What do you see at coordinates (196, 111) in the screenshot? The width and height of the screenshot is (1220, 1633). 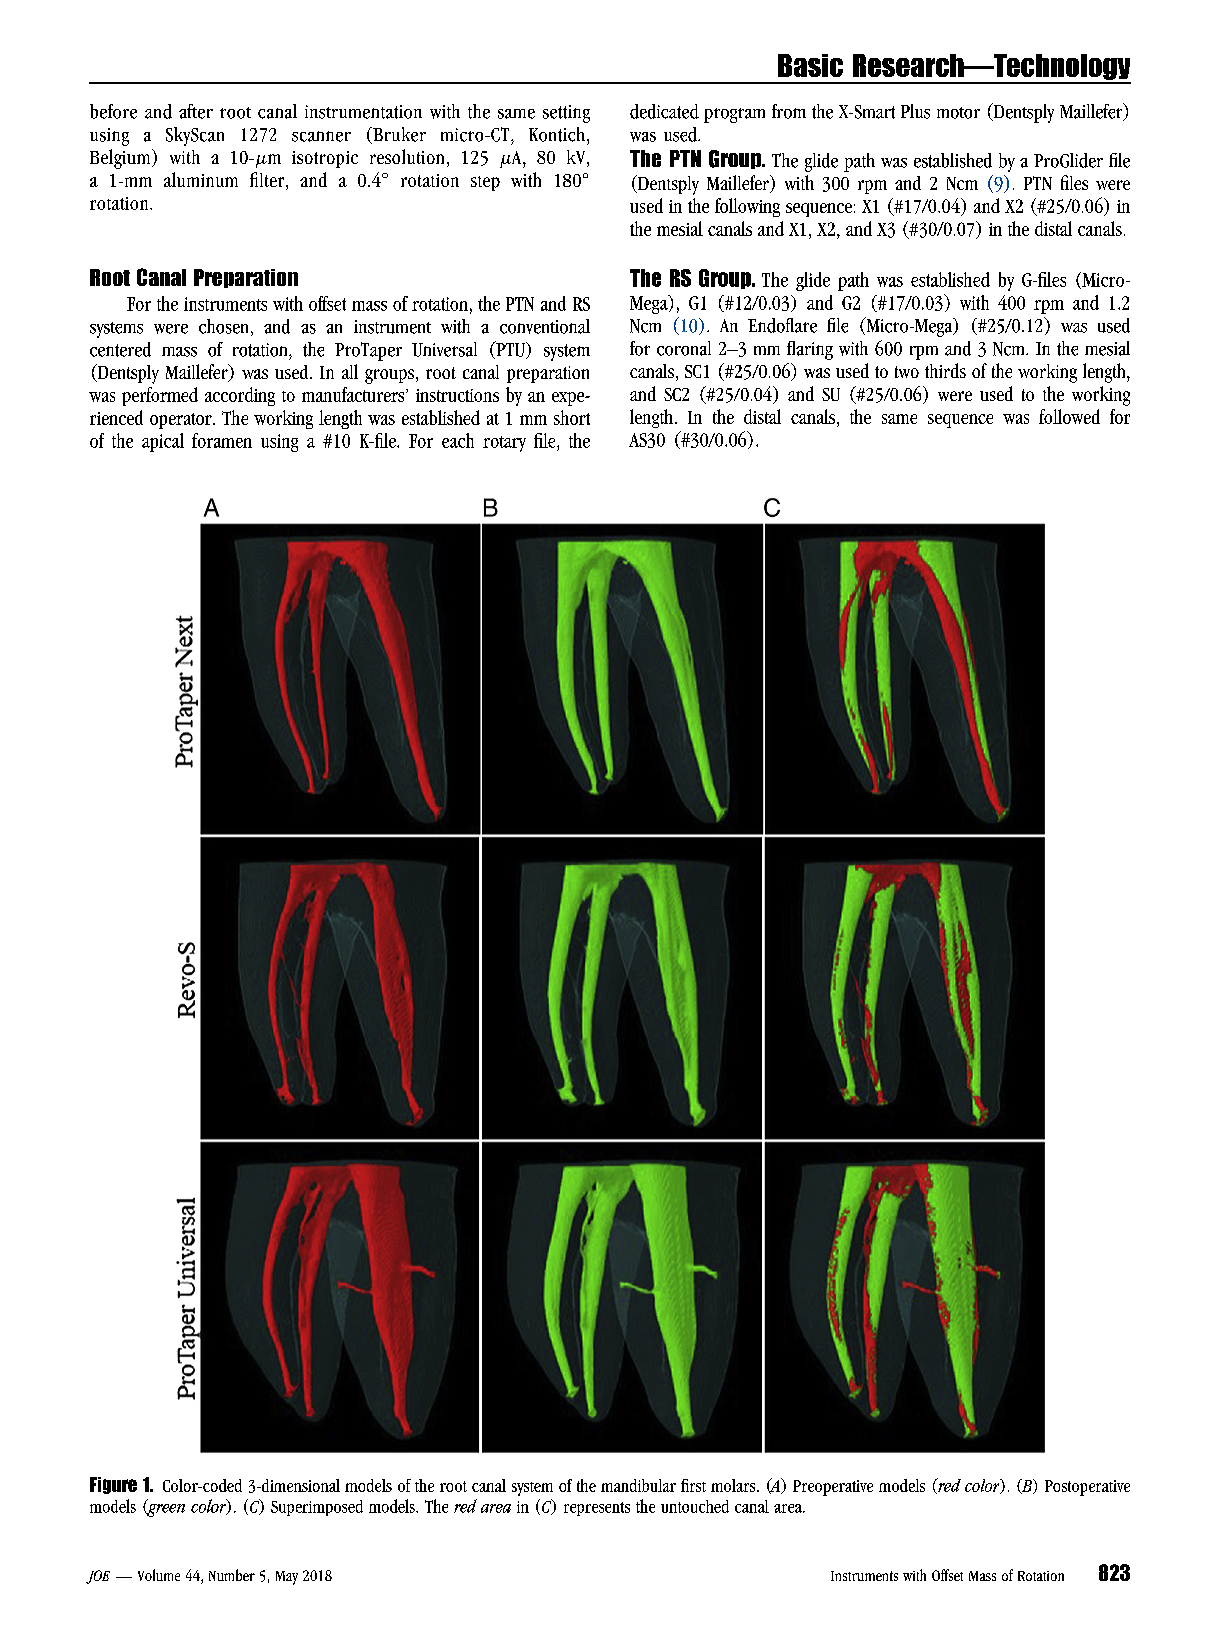 I see `after` at bounding box center [196, 111].
